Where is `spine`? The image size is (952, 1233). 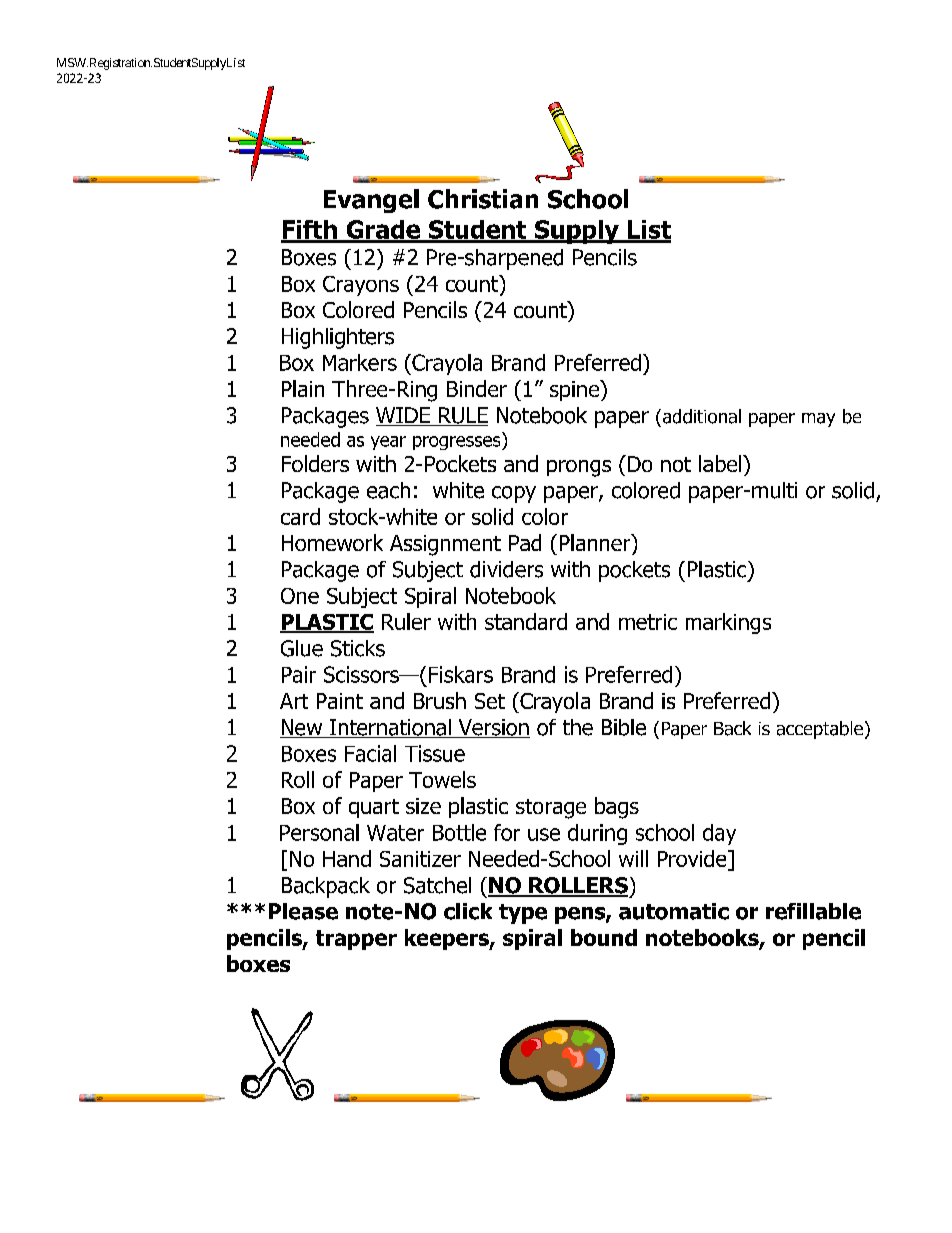 spine is located at coordinates (576, 390).
